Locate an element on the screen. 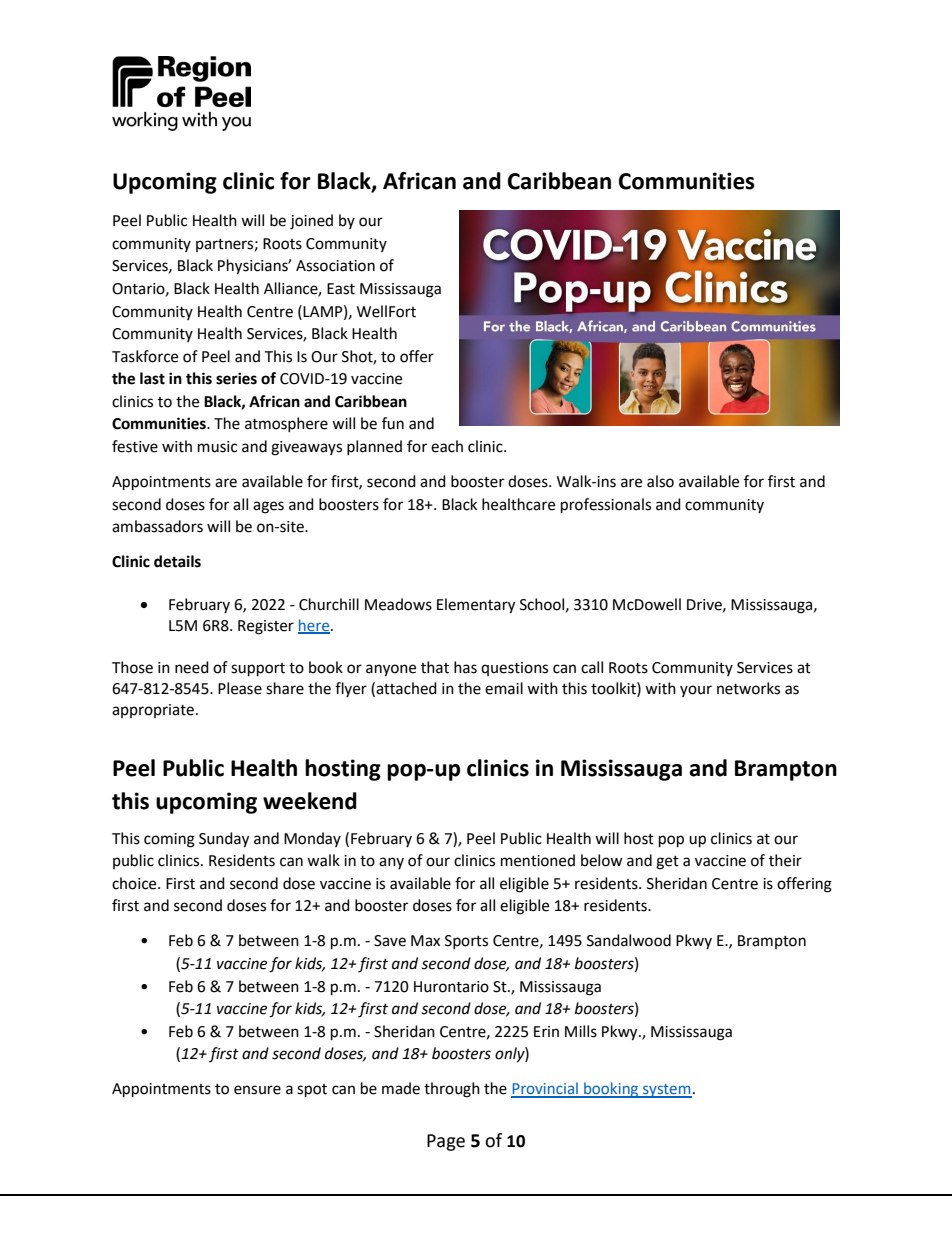  has is located at coordinates (465, 667).
